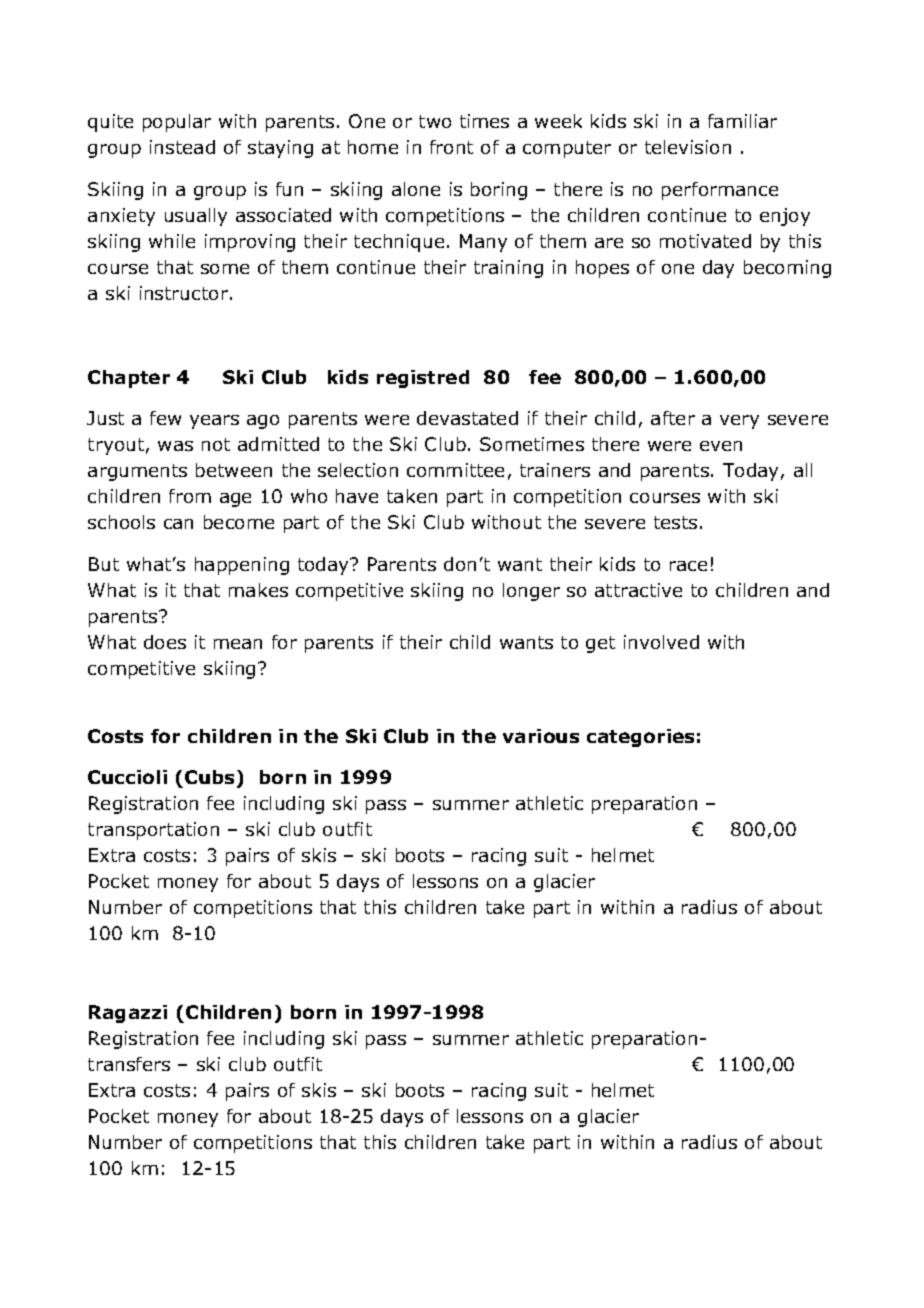 Image resolution: width=924 pixels, height=1308 pixels. Describe the element at coordinates (190, 496) in the screenshot. I see `from` at that location.
